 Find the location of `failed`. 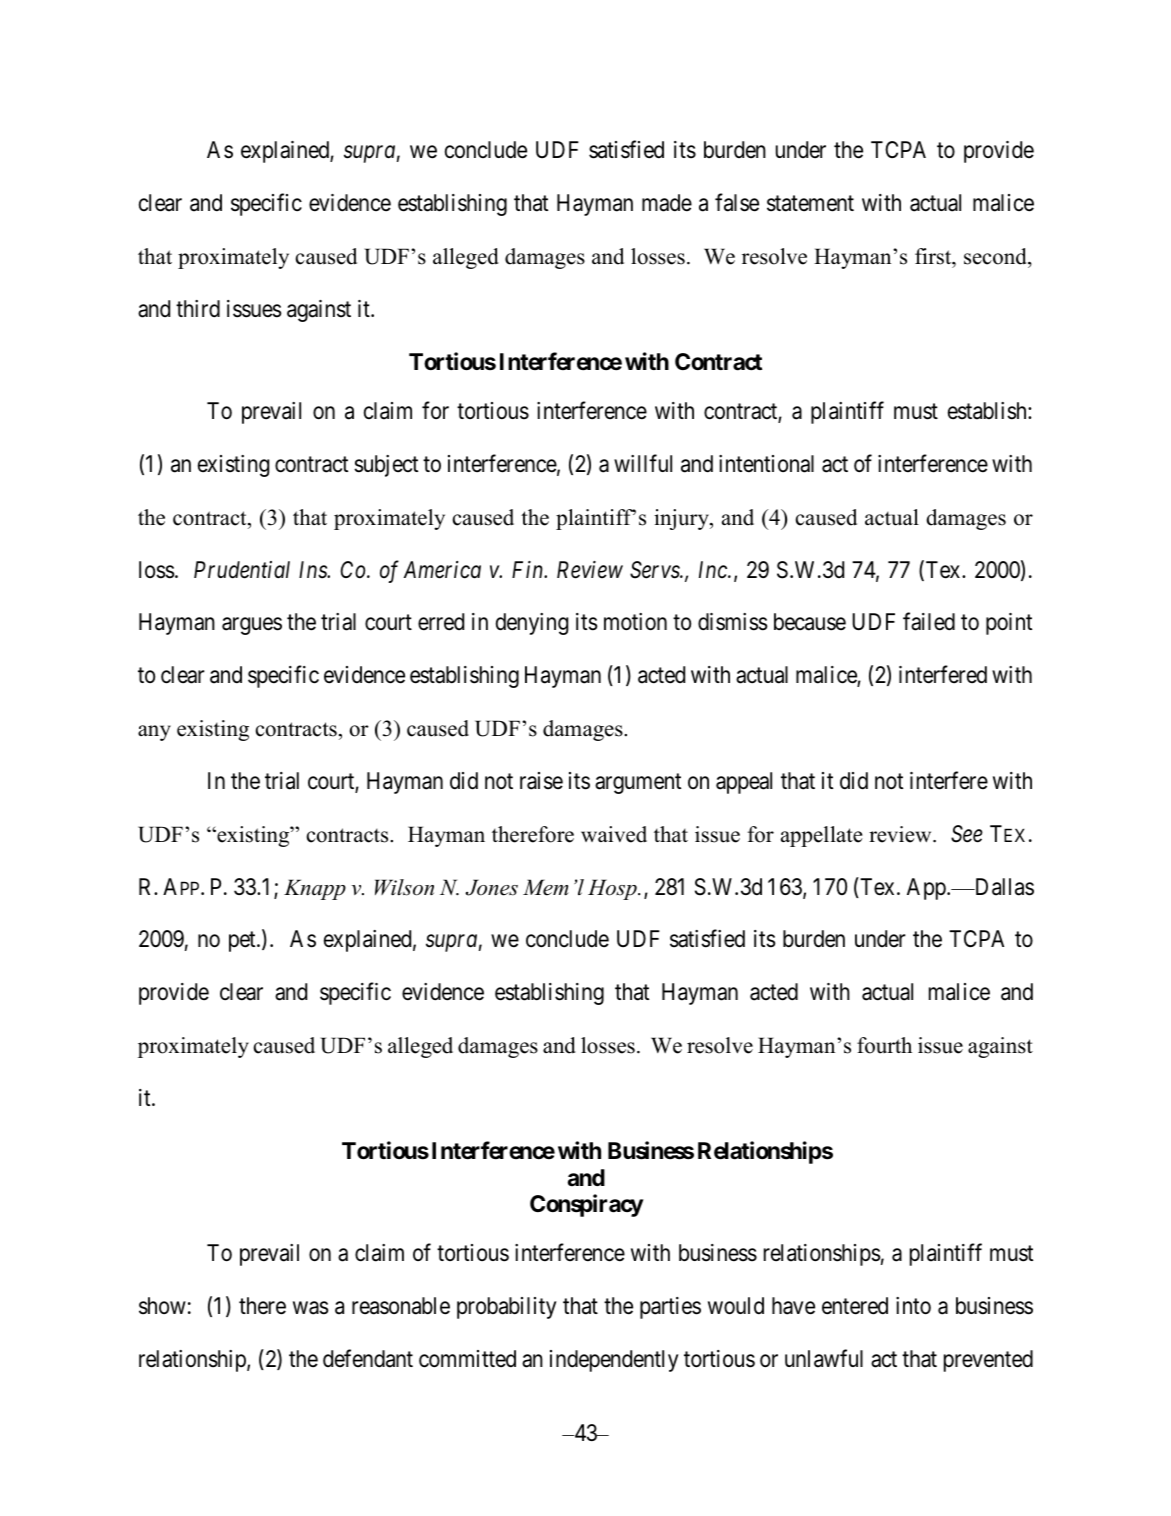

failed is located at coordinates (929, 622).
